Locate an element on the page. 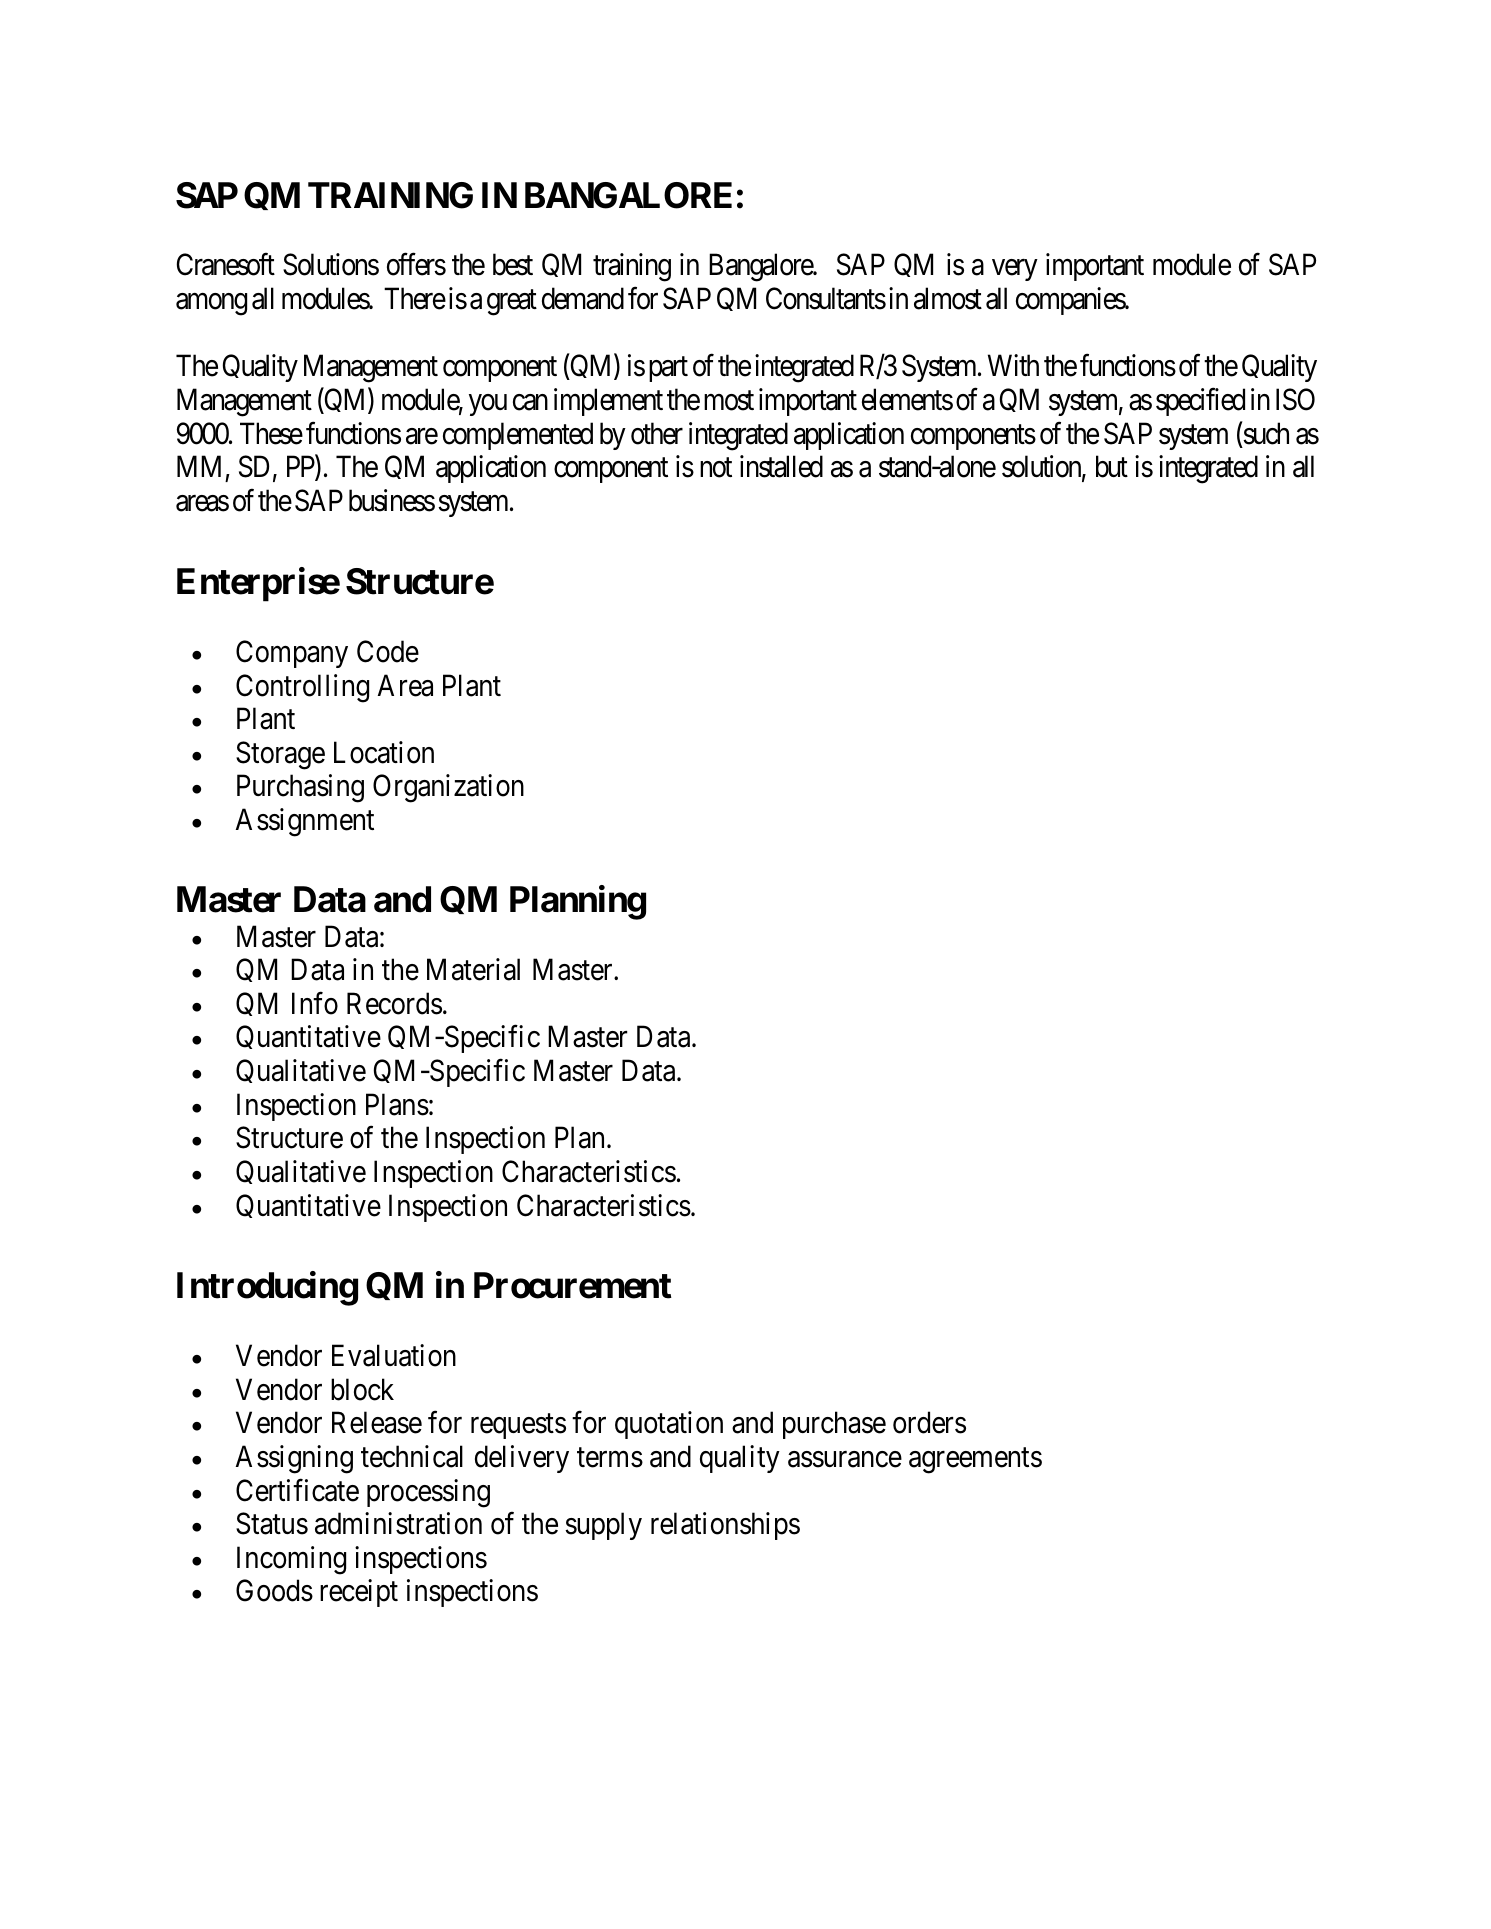 The width and height of the image is (1491, 1929). There is located at coordinates (415, 298).
